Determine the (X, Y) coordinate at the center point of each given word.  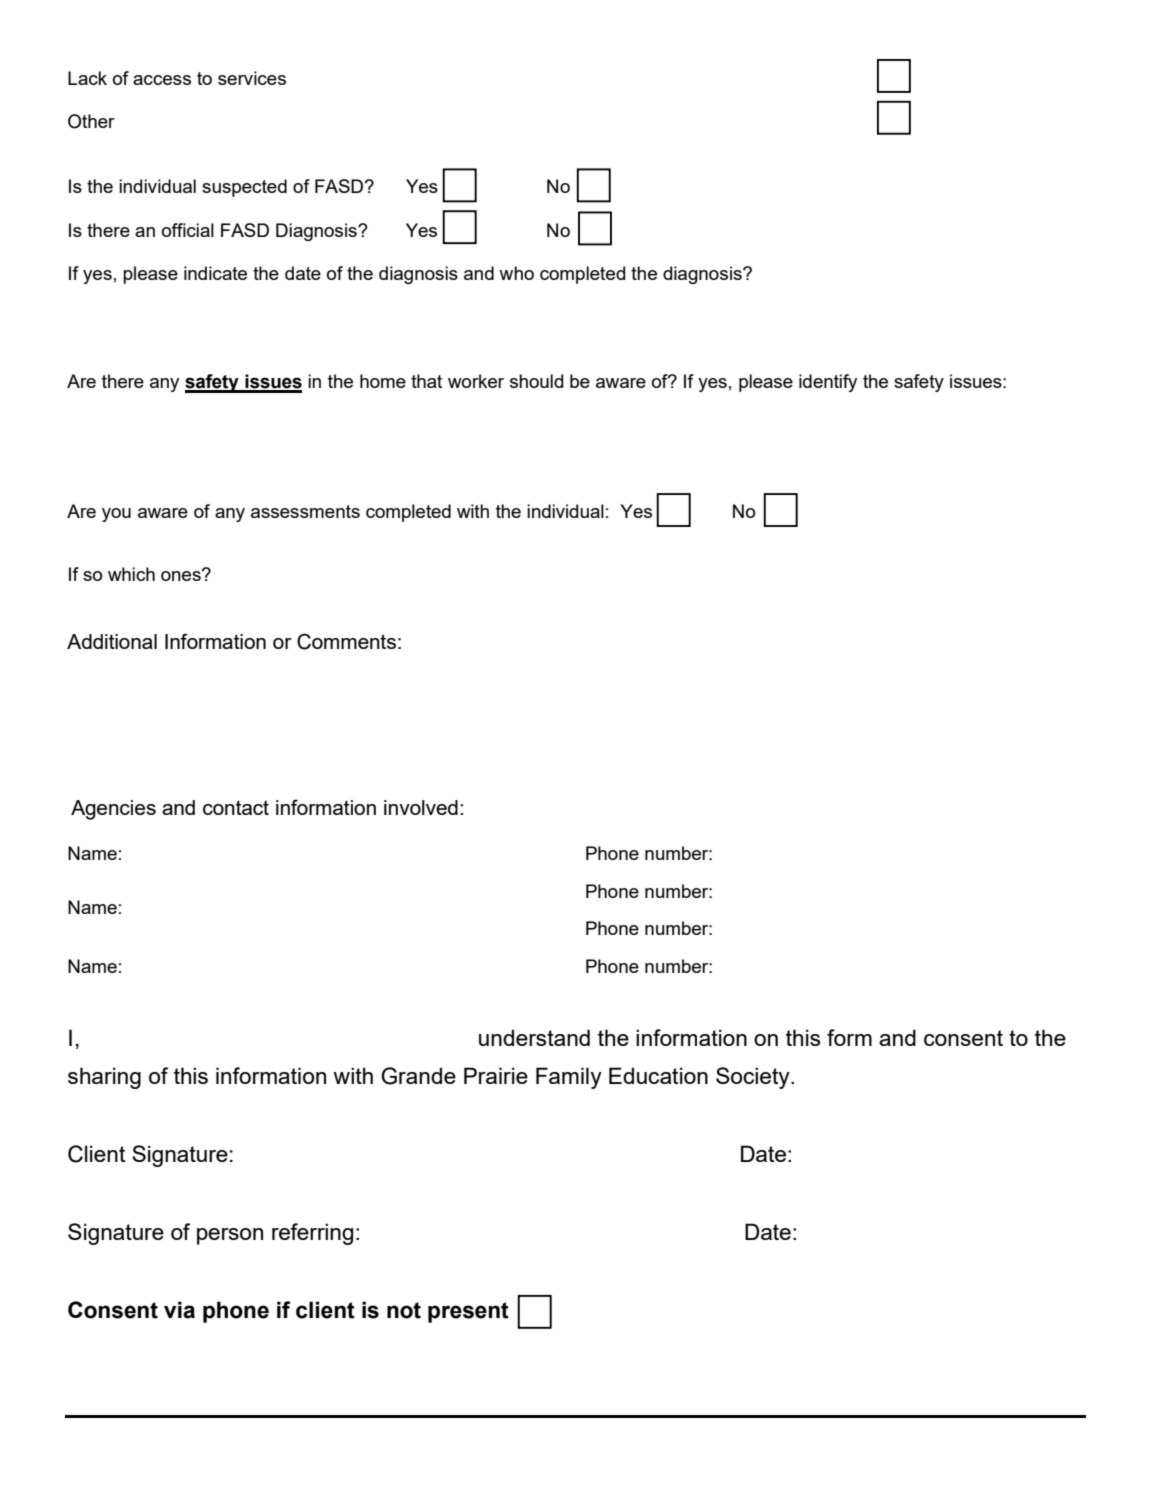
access (162, 80)
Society (754, 1078)
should (536, 381)
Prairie (496, 1075)
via (179, 1310)
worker (476, 381)
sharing (104, 1078)
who (516, 273)
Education (658, 1075)
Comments (346, 641)
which (131, 574)
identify (828, 383)
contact (236, 807)
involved (421, 807)
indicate (215, 273)
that (426, 381)
